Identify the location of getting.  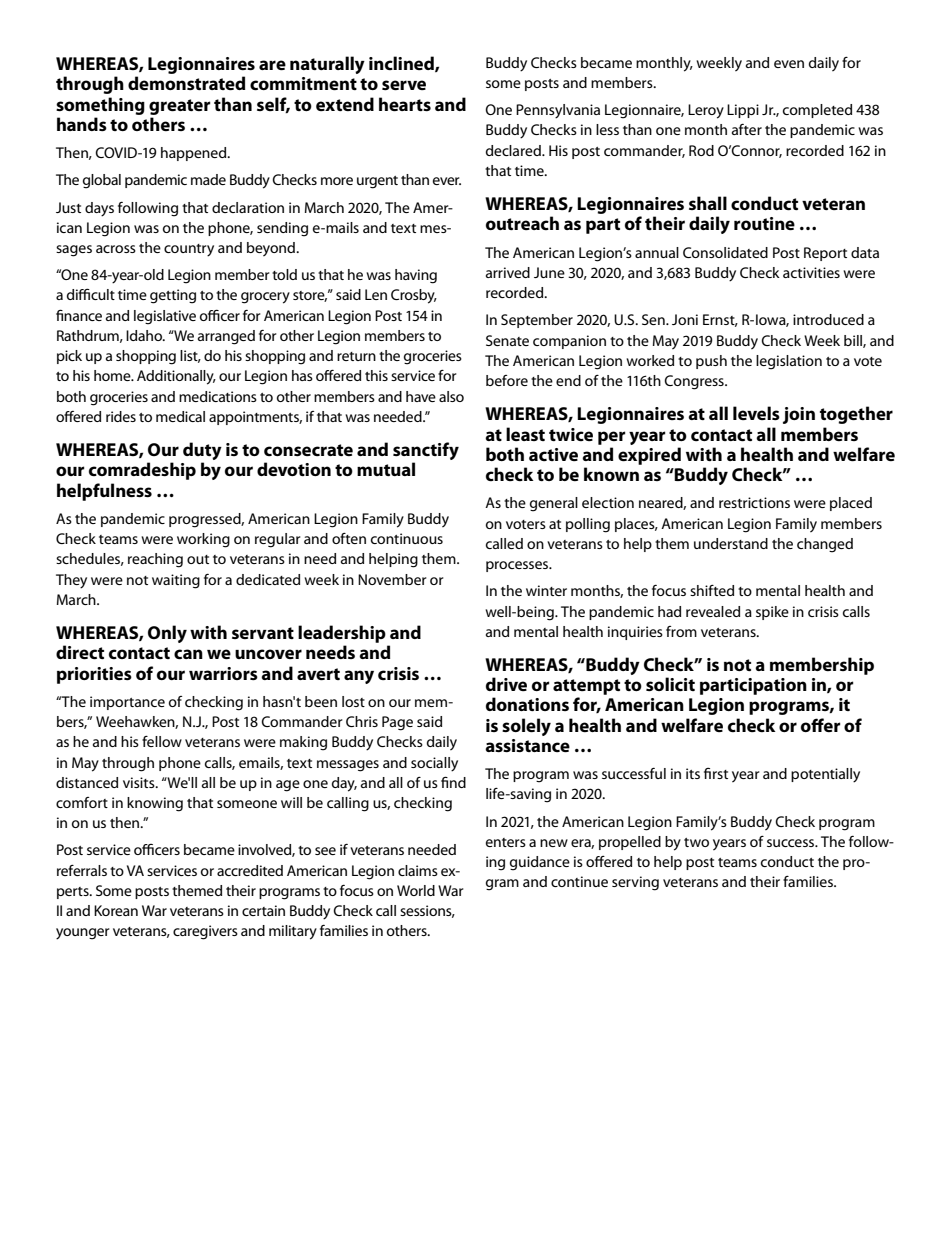
(173, 296).
